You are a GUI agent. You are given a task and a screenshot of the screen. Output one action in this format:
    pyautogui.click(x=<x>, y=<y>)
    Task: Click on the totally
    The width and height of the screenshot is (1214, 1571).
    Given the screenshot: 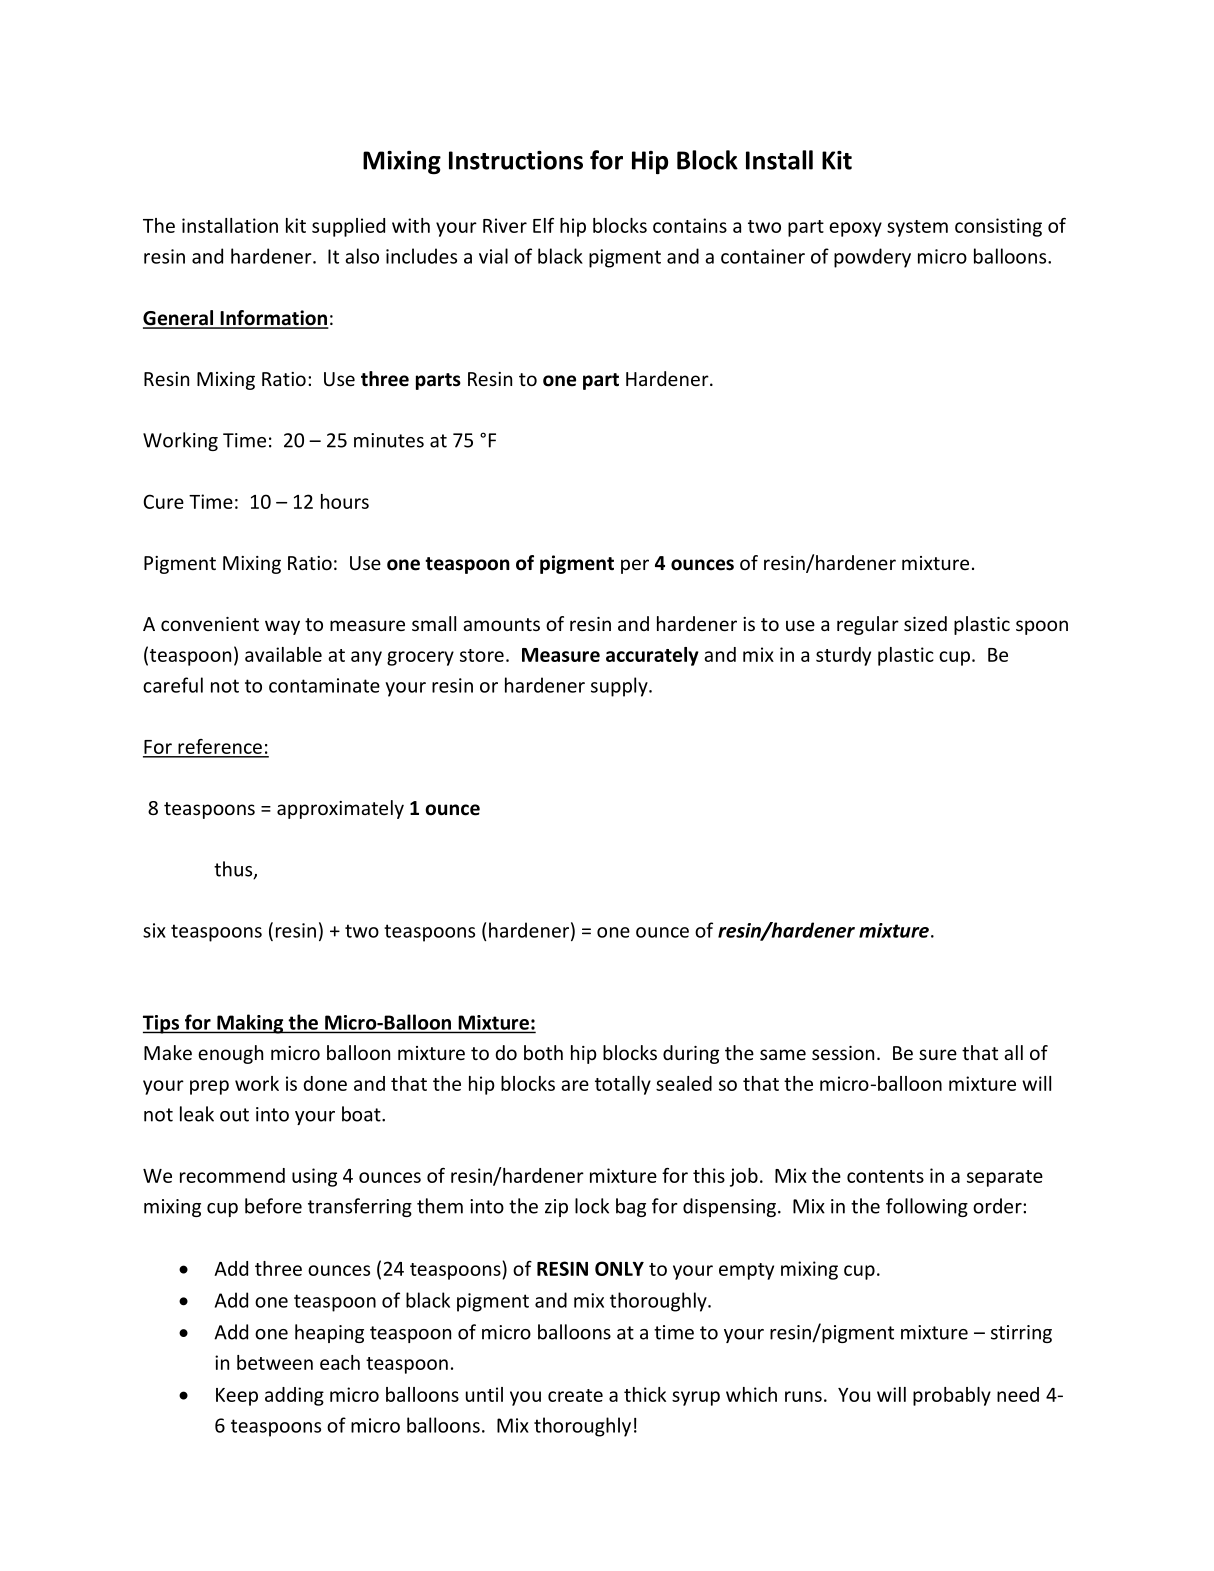 What is the action you would take?
    pyautogui.click(x=623, y=1085)
